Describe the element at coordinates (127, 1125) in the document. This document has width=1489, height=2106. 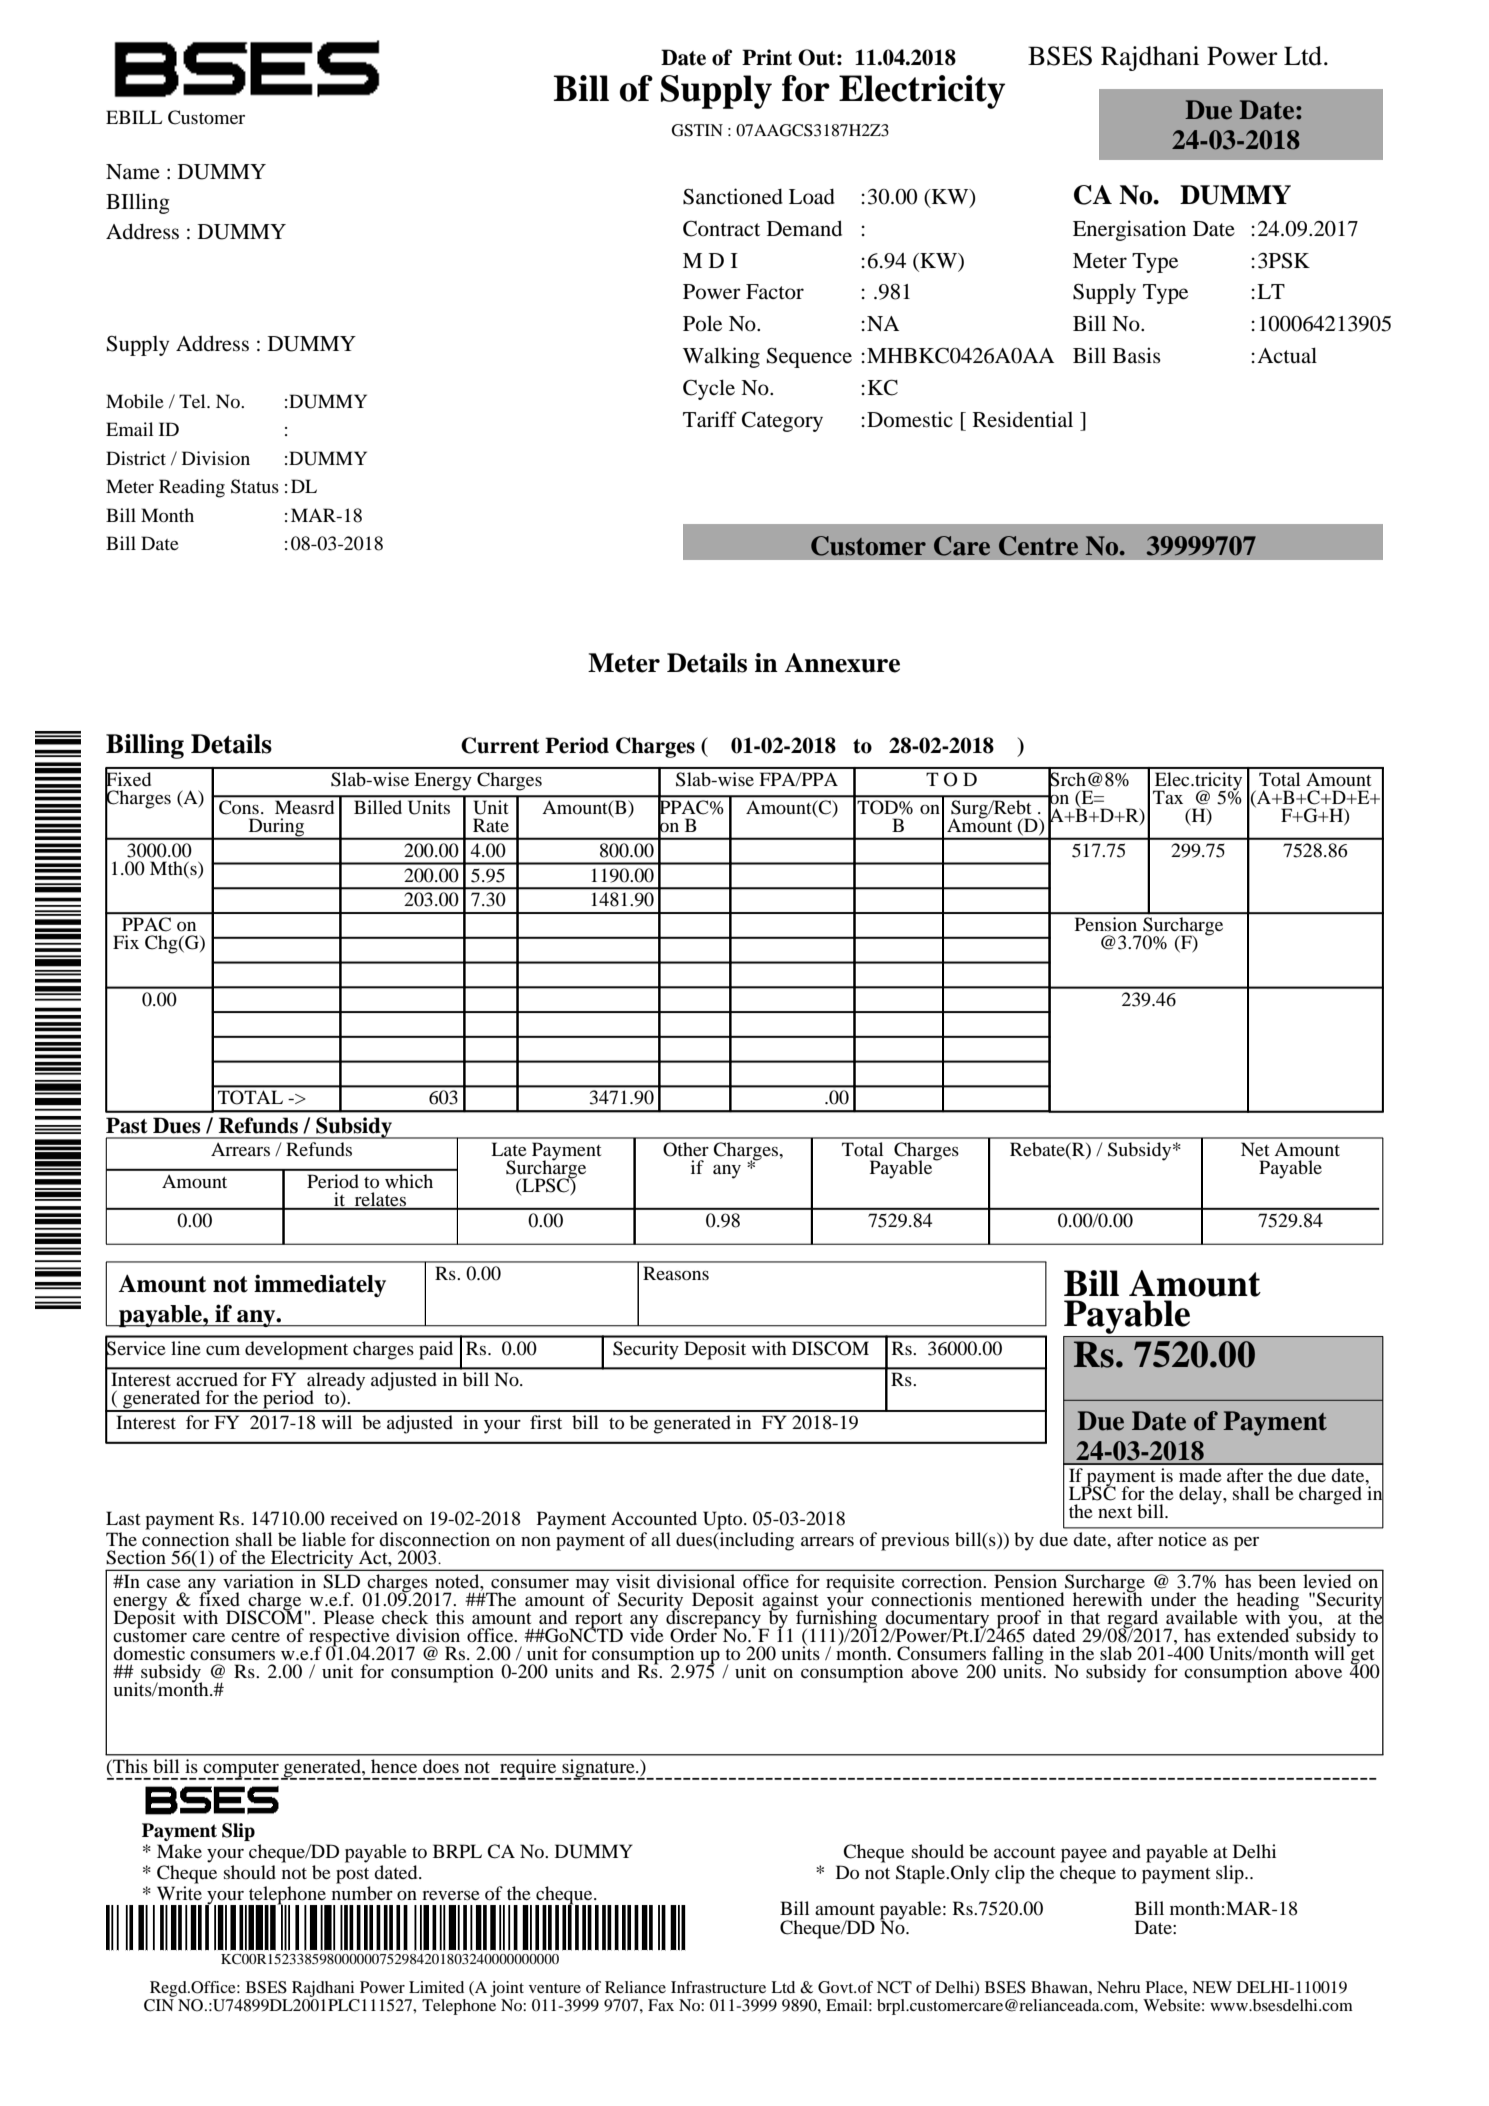
I see `Past` at that location.
